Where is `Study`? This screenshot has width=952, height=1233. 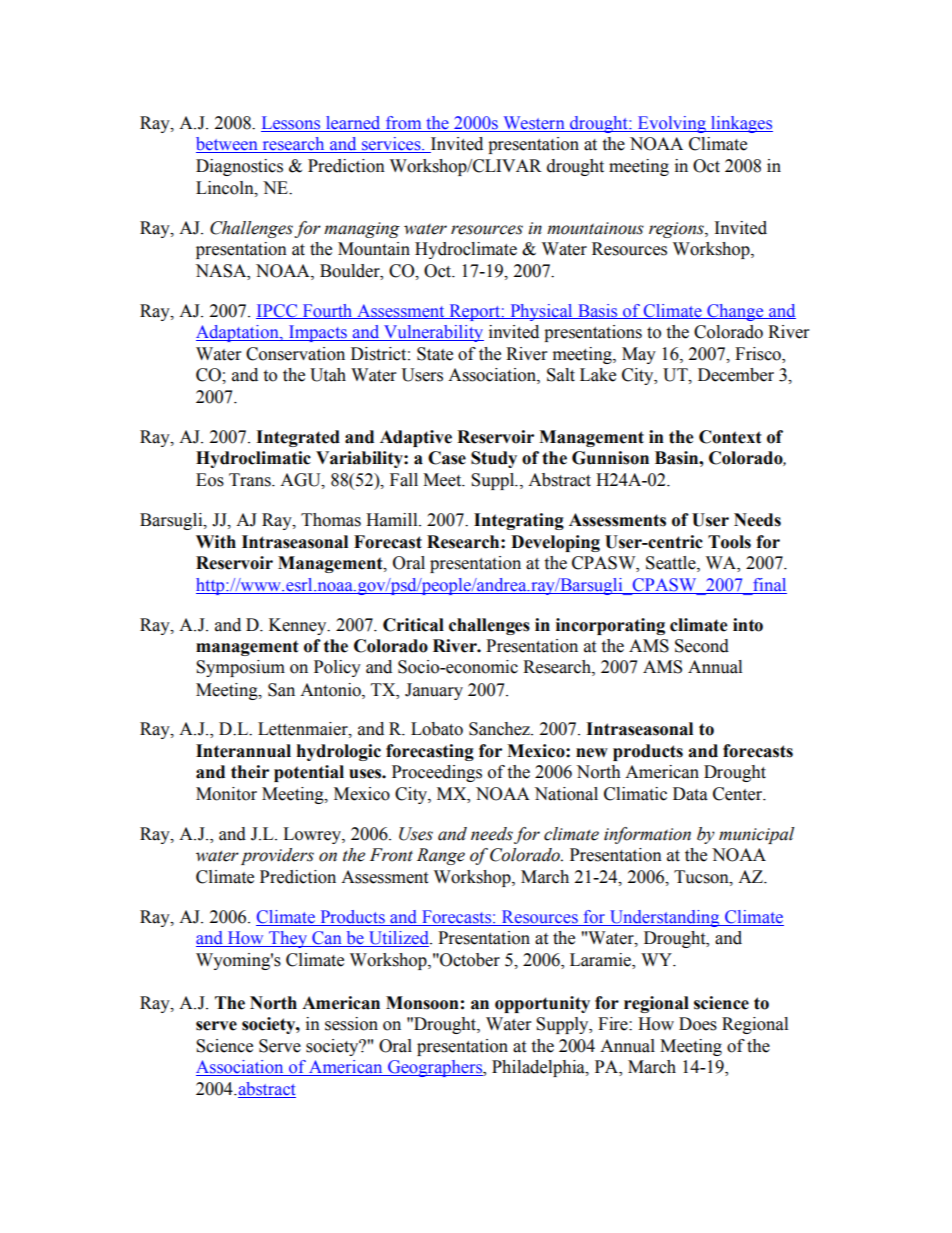 Study is located at coordinates (494, 459).
